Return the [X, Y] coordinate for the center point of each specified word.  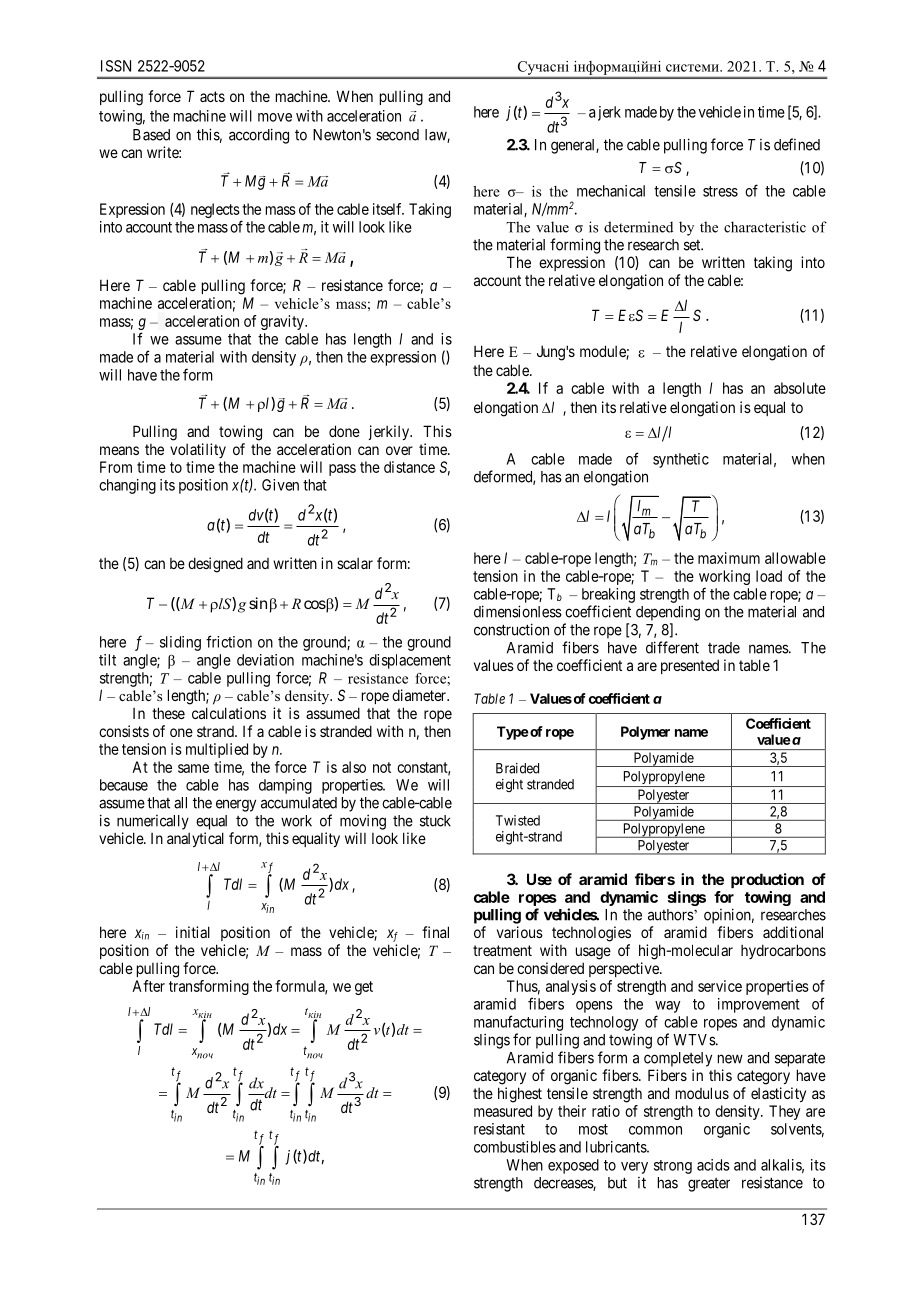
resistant [499, 1129]
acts [212, 96]
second [397, 135]
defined [797, 144]
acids [713, 1165]
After [148, 986]
